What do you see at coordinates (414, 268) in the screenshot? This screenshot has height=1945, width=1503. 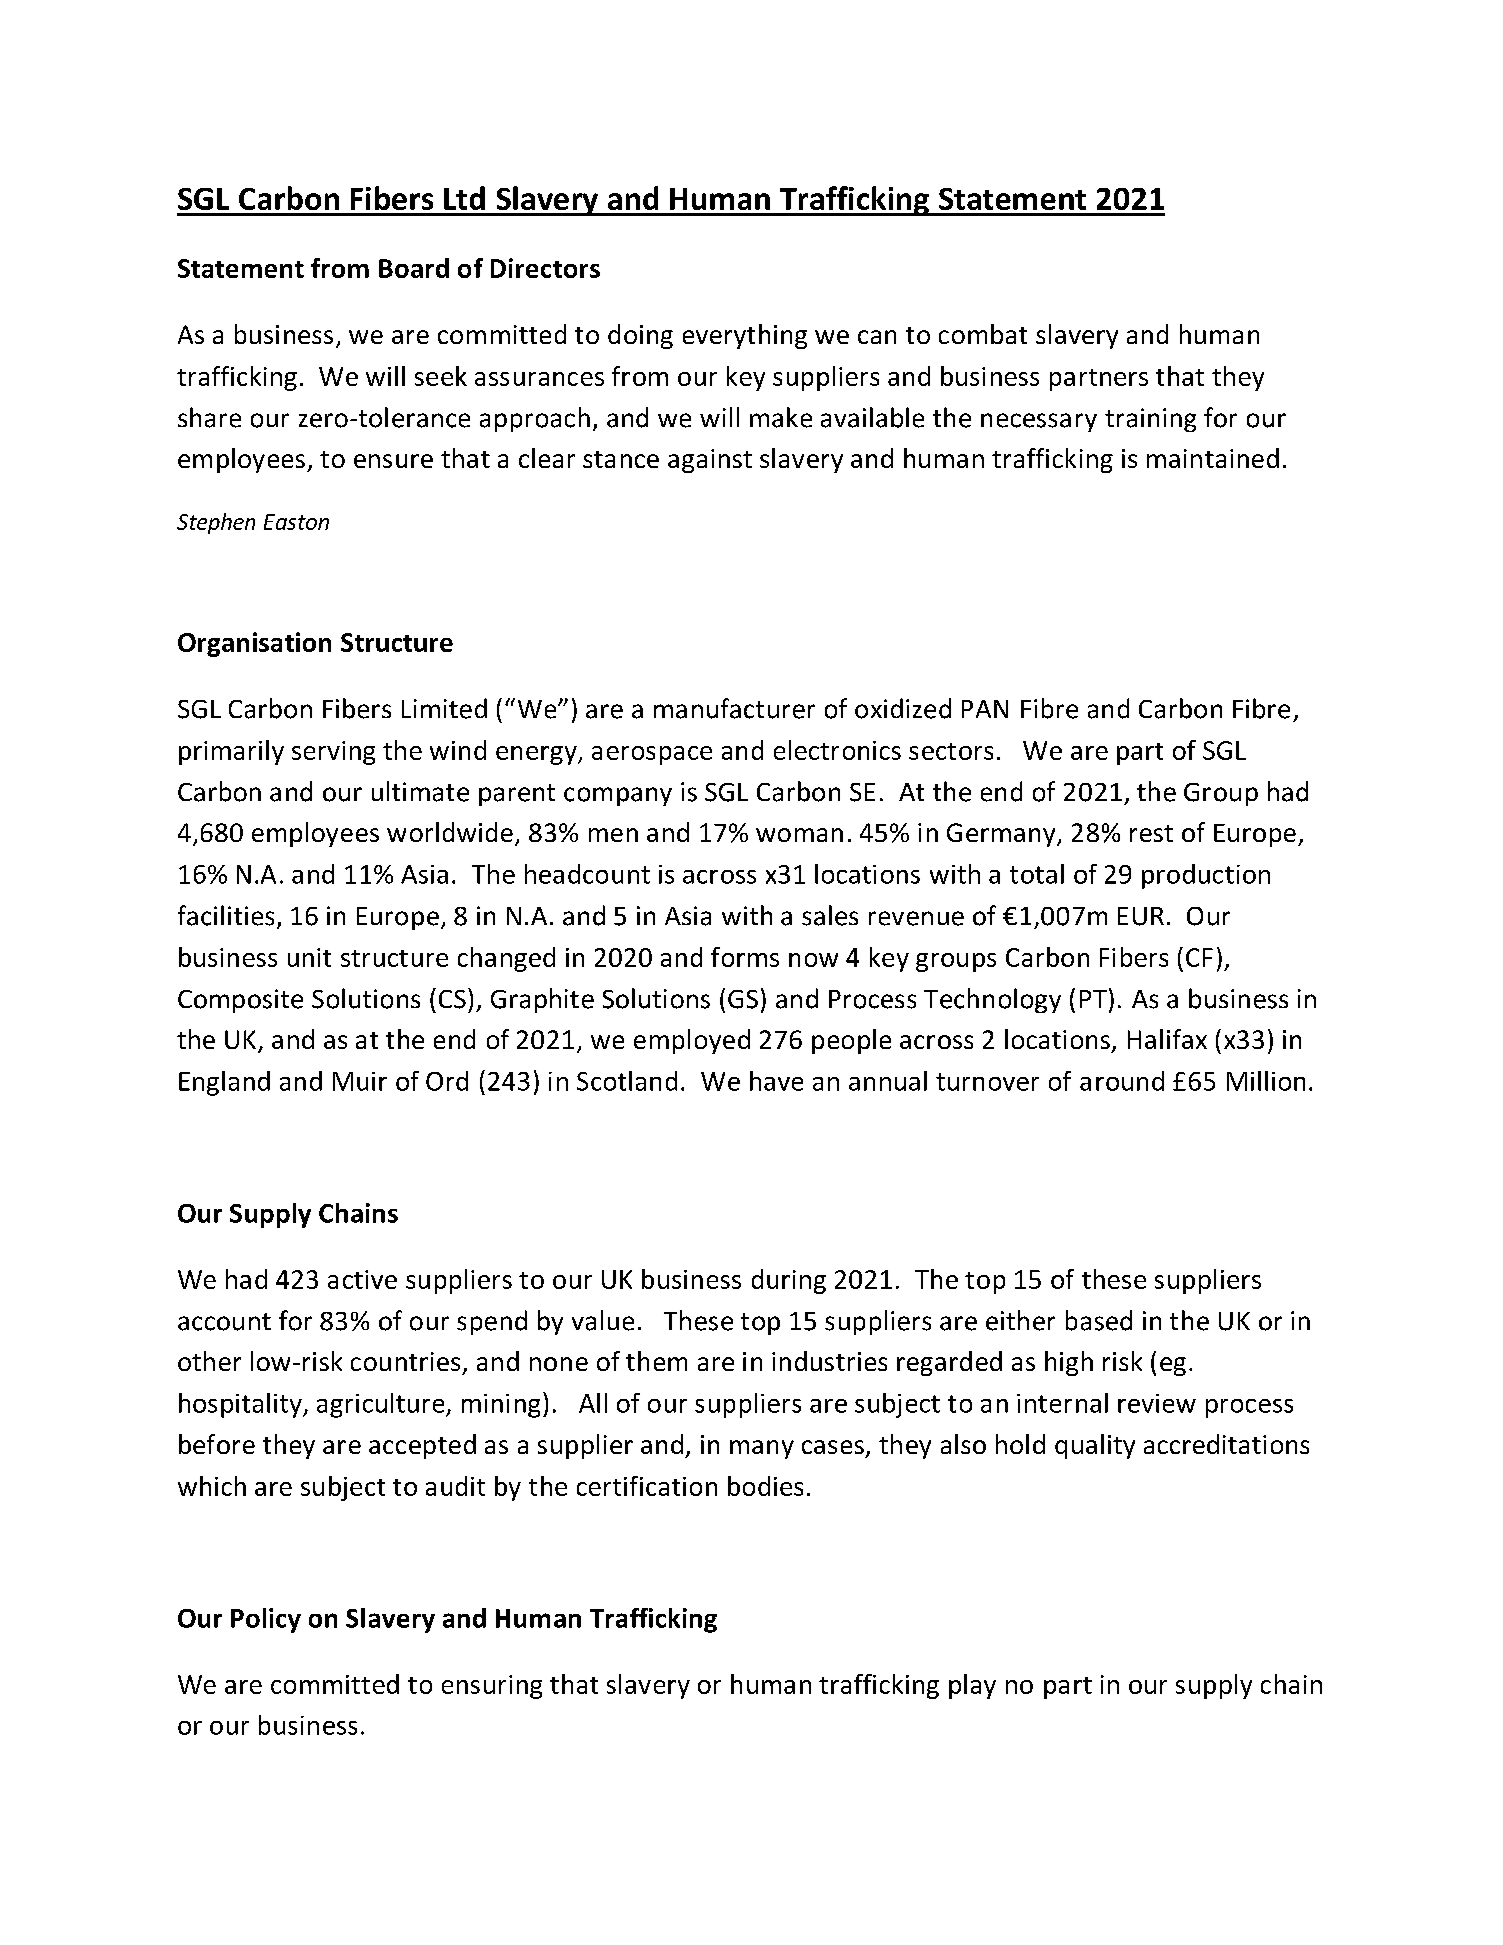 I see `Board` at bounding box center [414, 268].
